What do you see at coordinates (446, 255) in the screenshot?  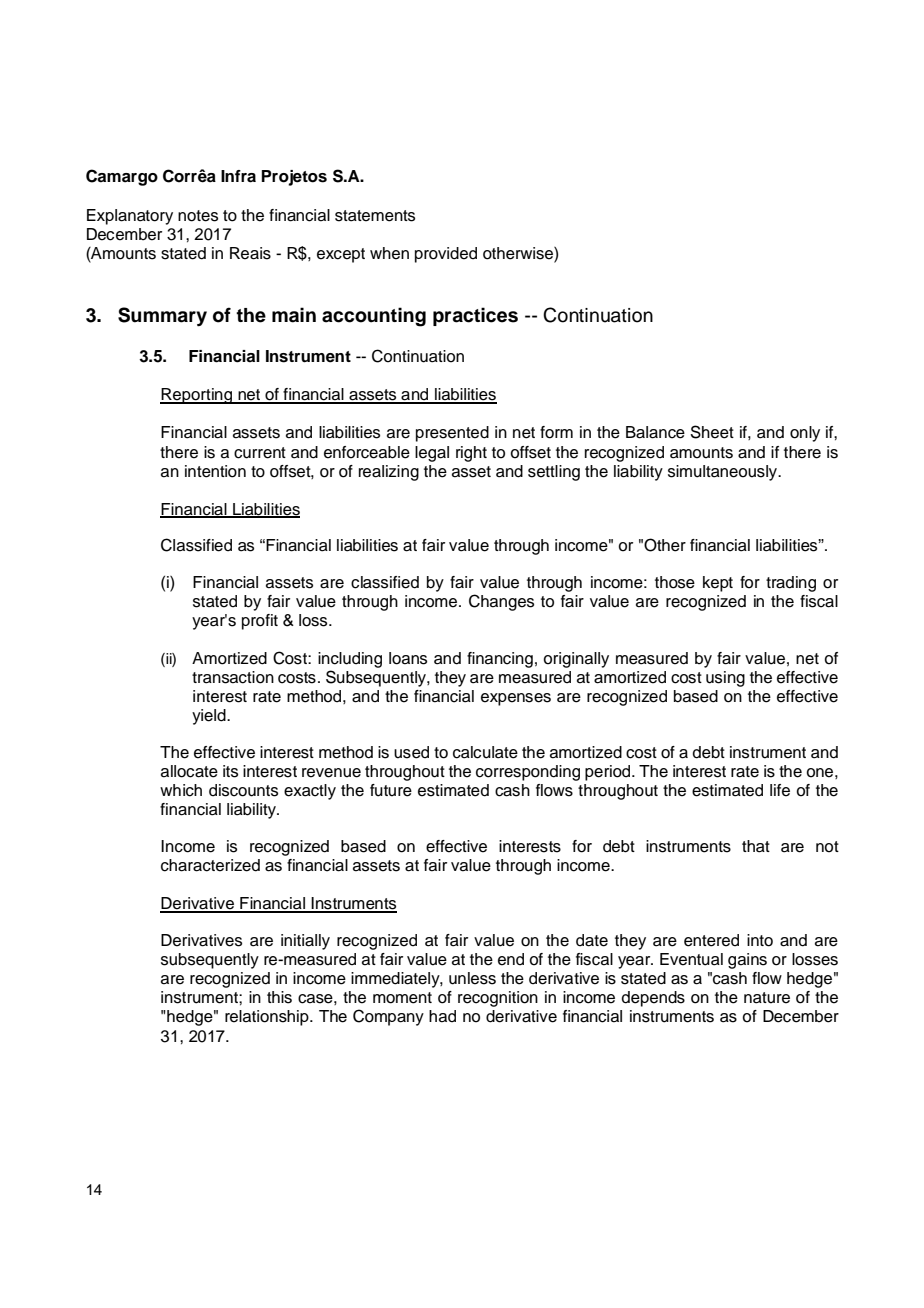 I see `provided` at bounding box center [446, 255].
